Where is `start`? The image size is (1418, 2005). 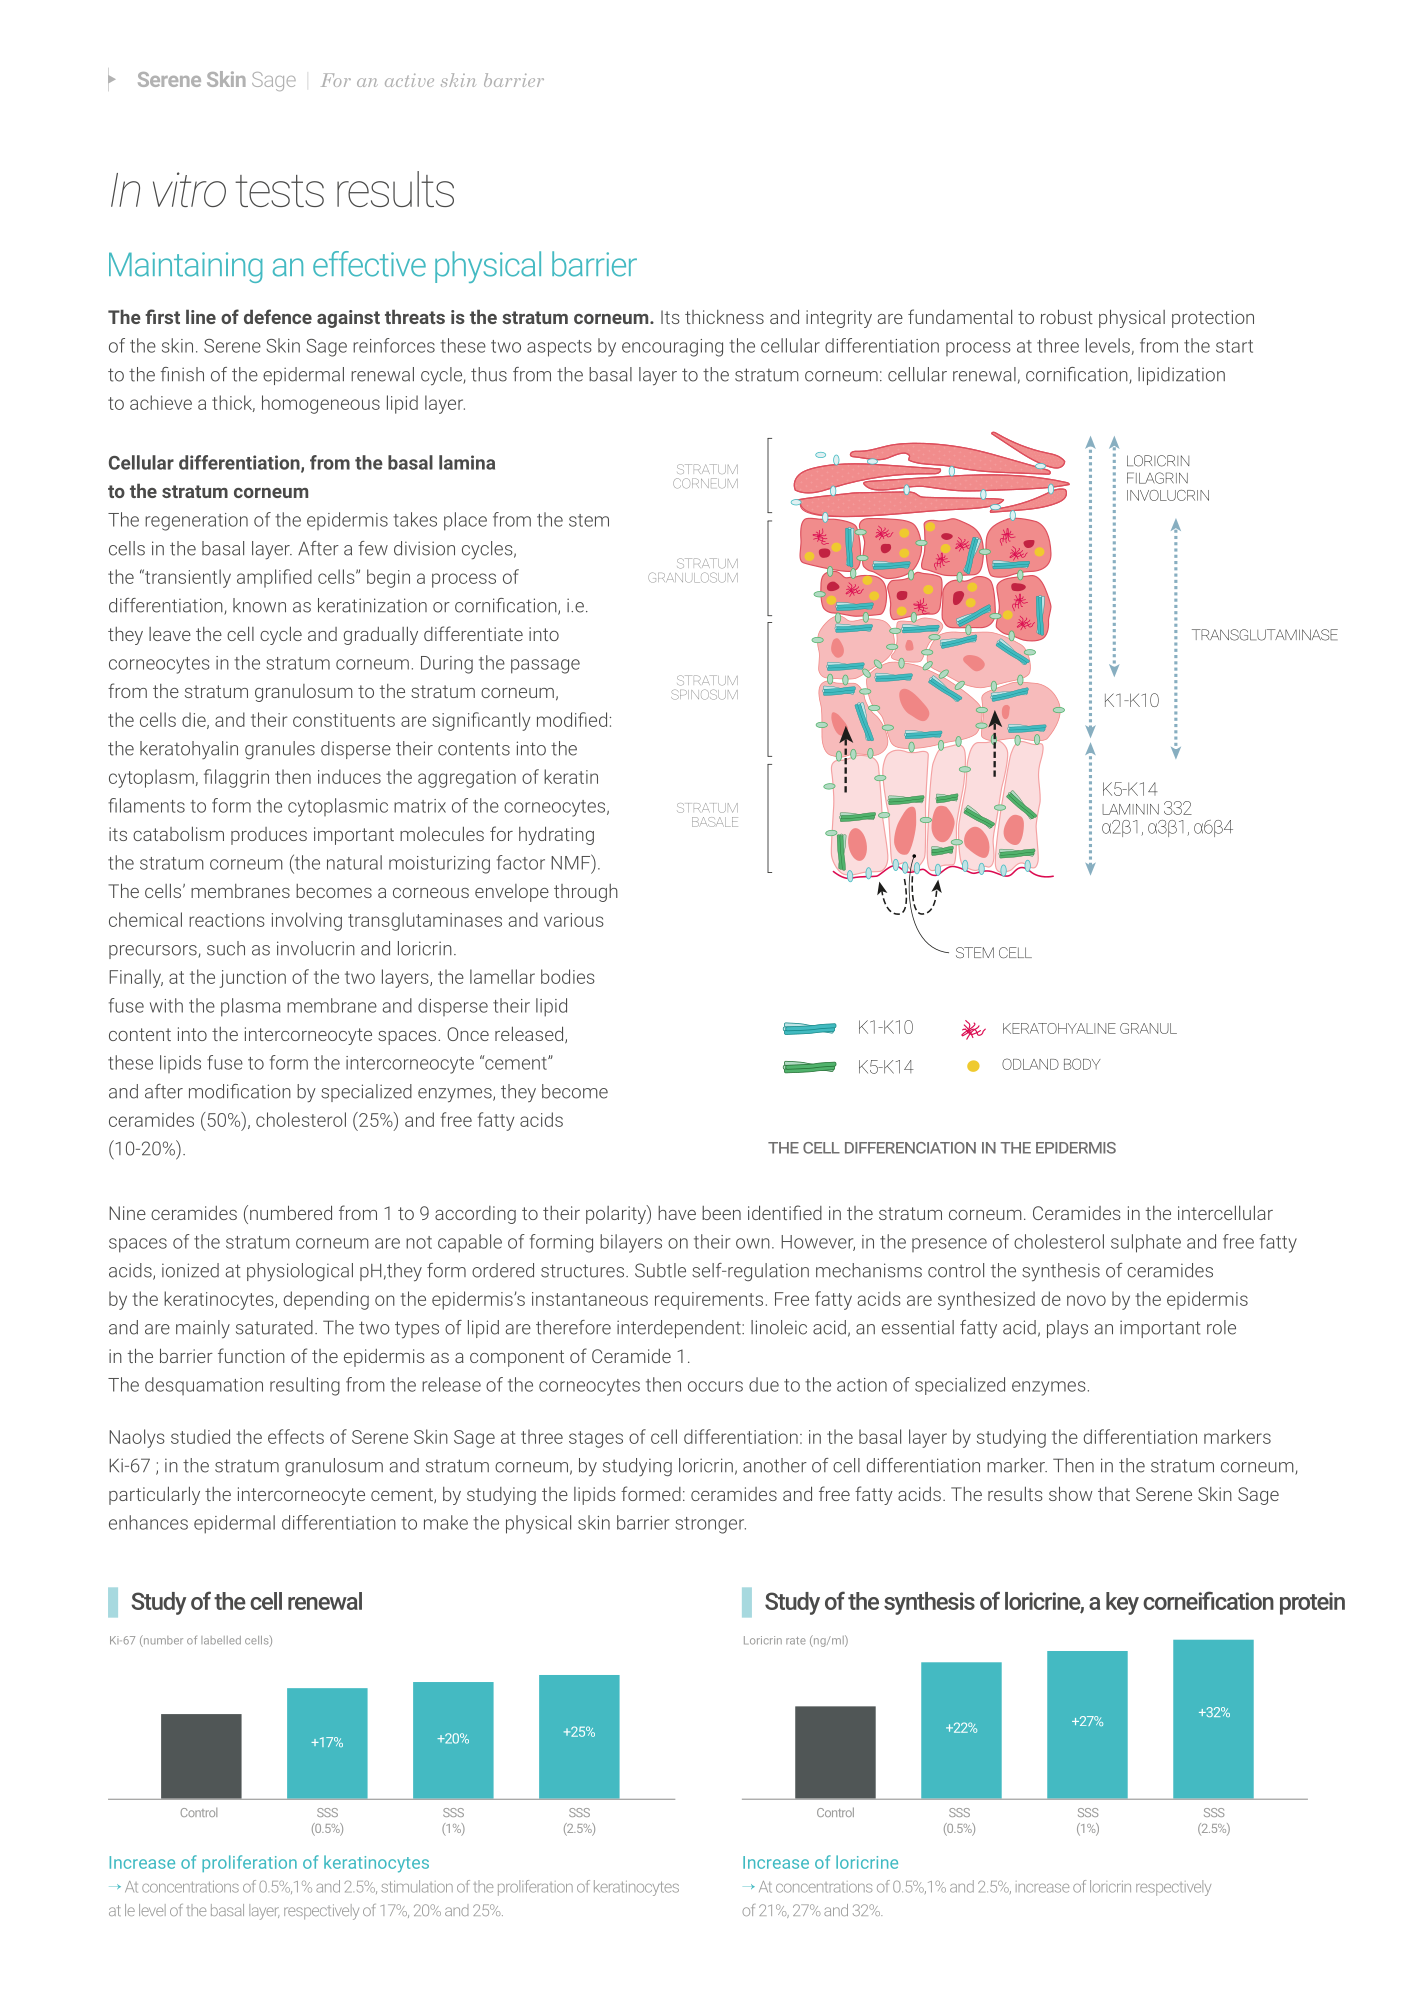
start is located at coordinates (1234, 346).
